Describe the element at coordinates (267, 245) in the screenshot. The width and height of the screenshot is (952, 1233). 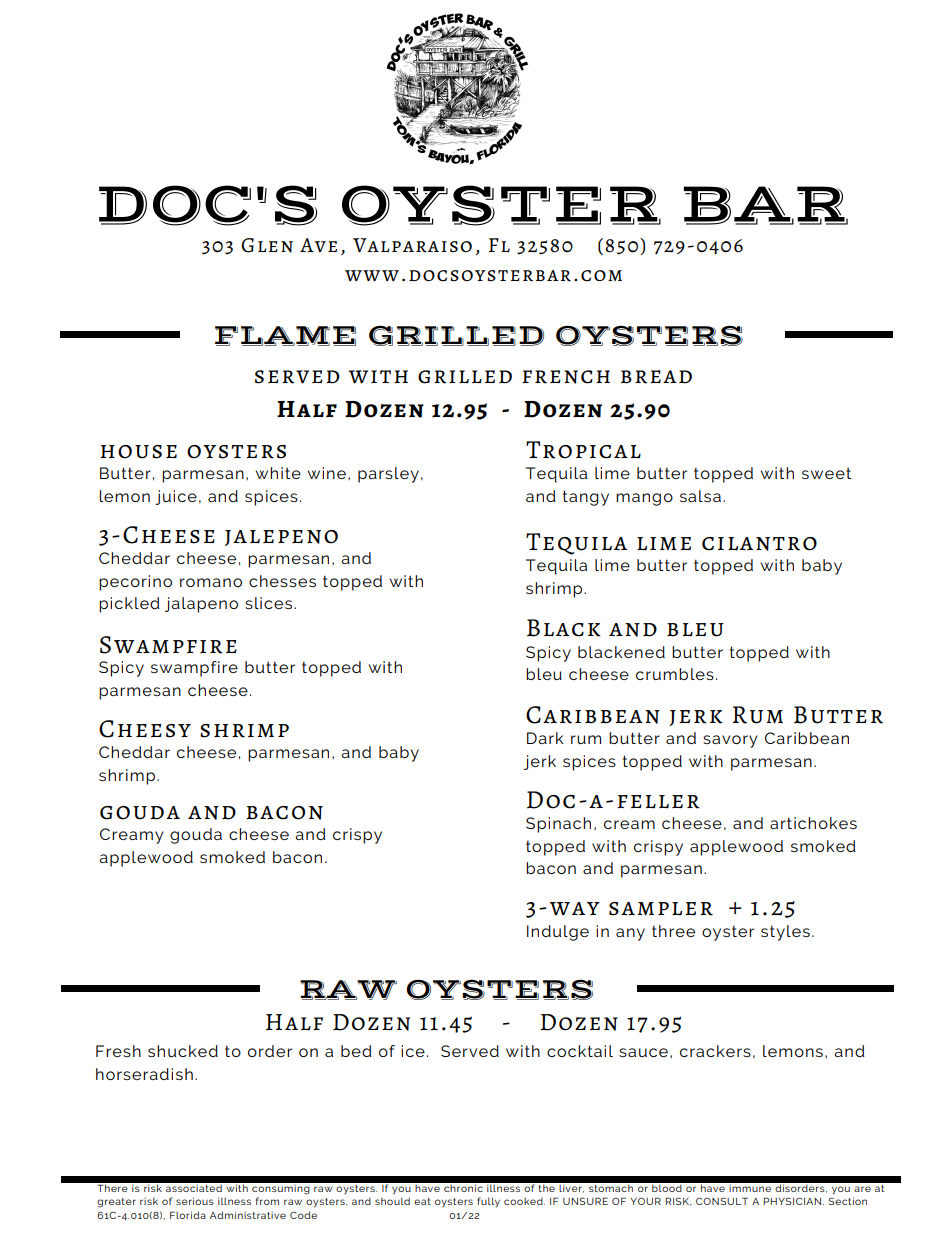
I see `Glen` at that location.
